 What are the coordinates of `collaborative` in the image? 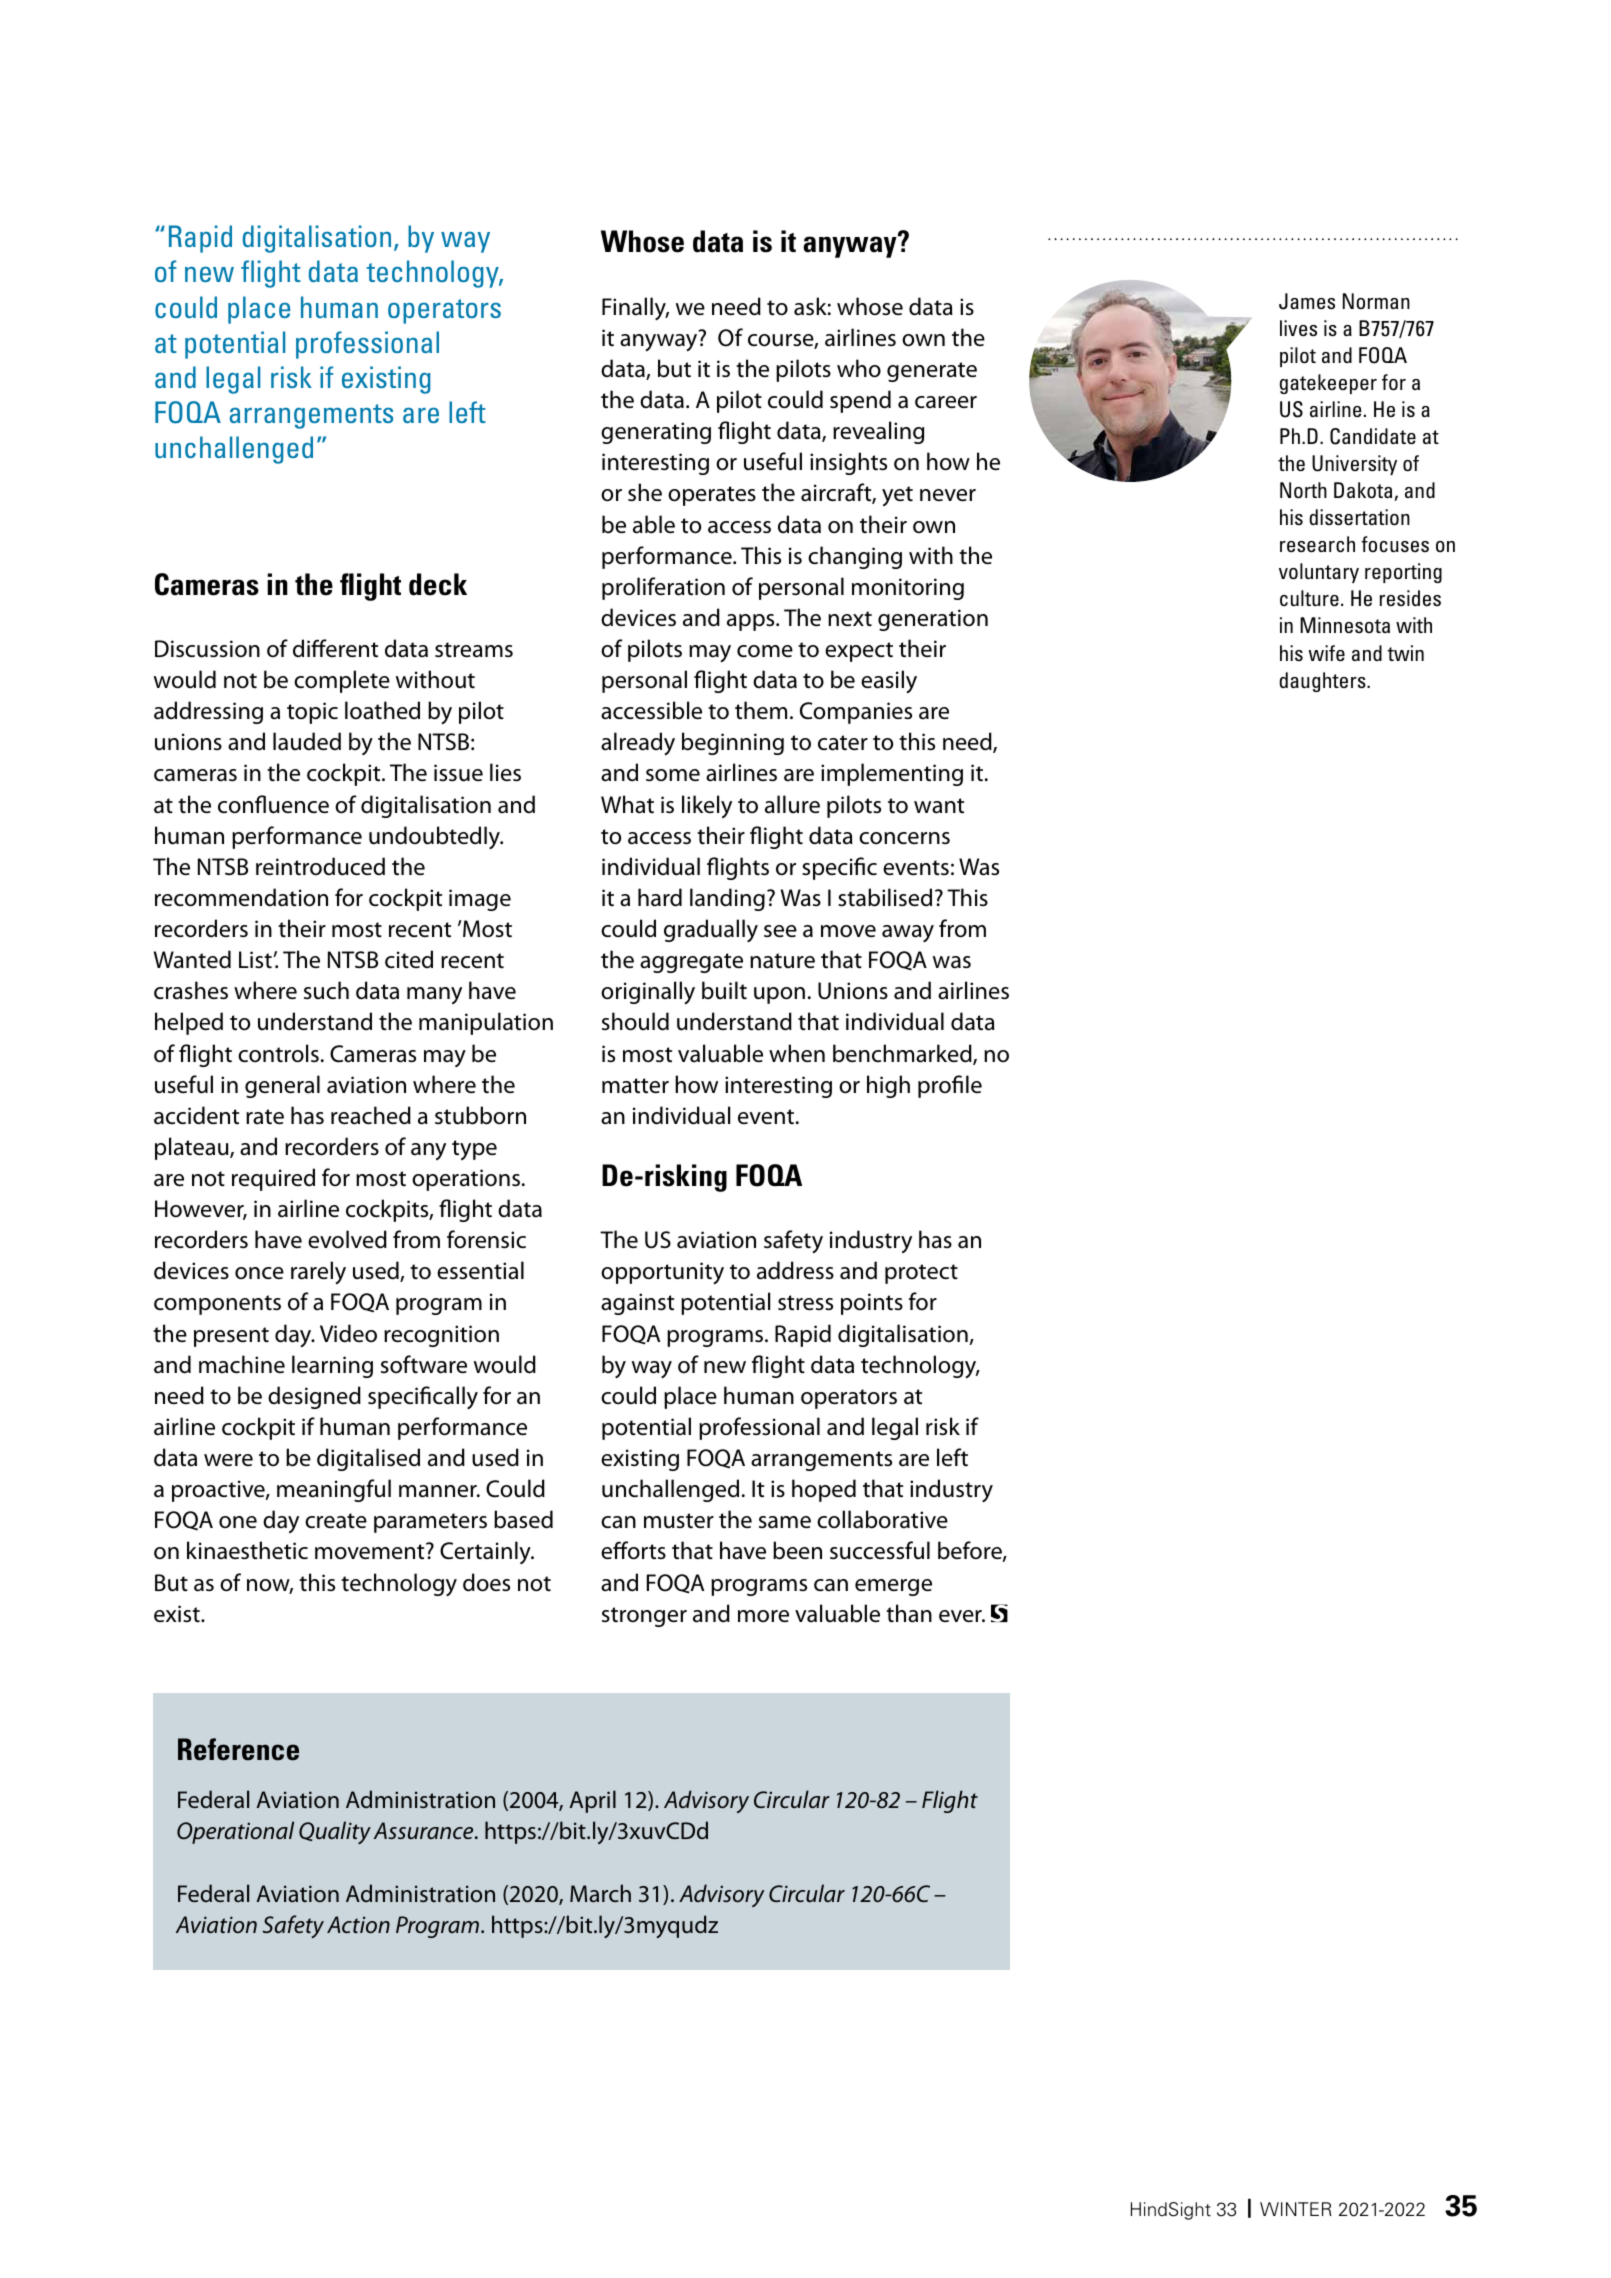 It's located at (882, 1519).
